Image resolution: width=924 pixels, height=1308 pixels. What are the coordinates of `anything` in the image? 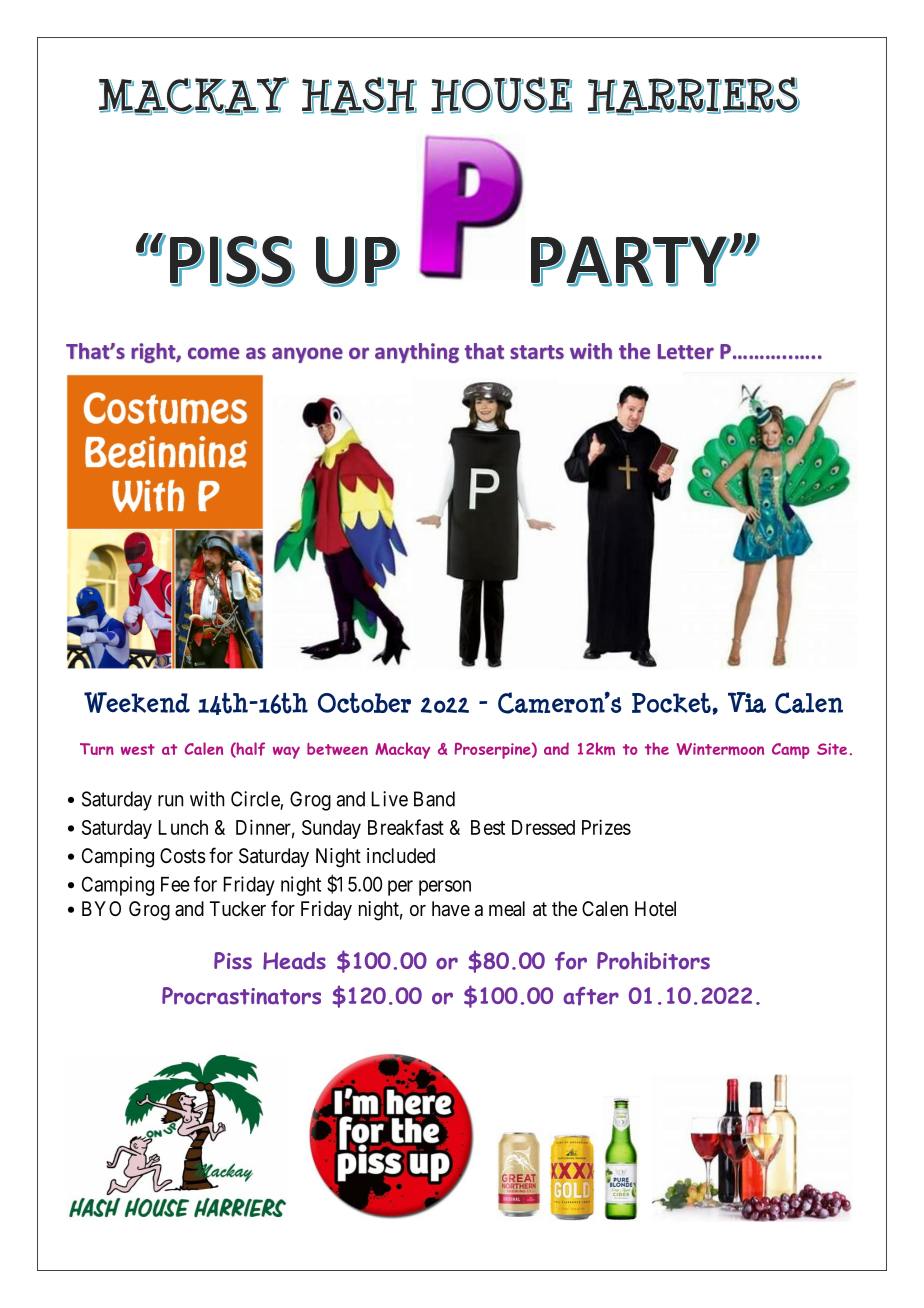 It's located at (417, 353).
